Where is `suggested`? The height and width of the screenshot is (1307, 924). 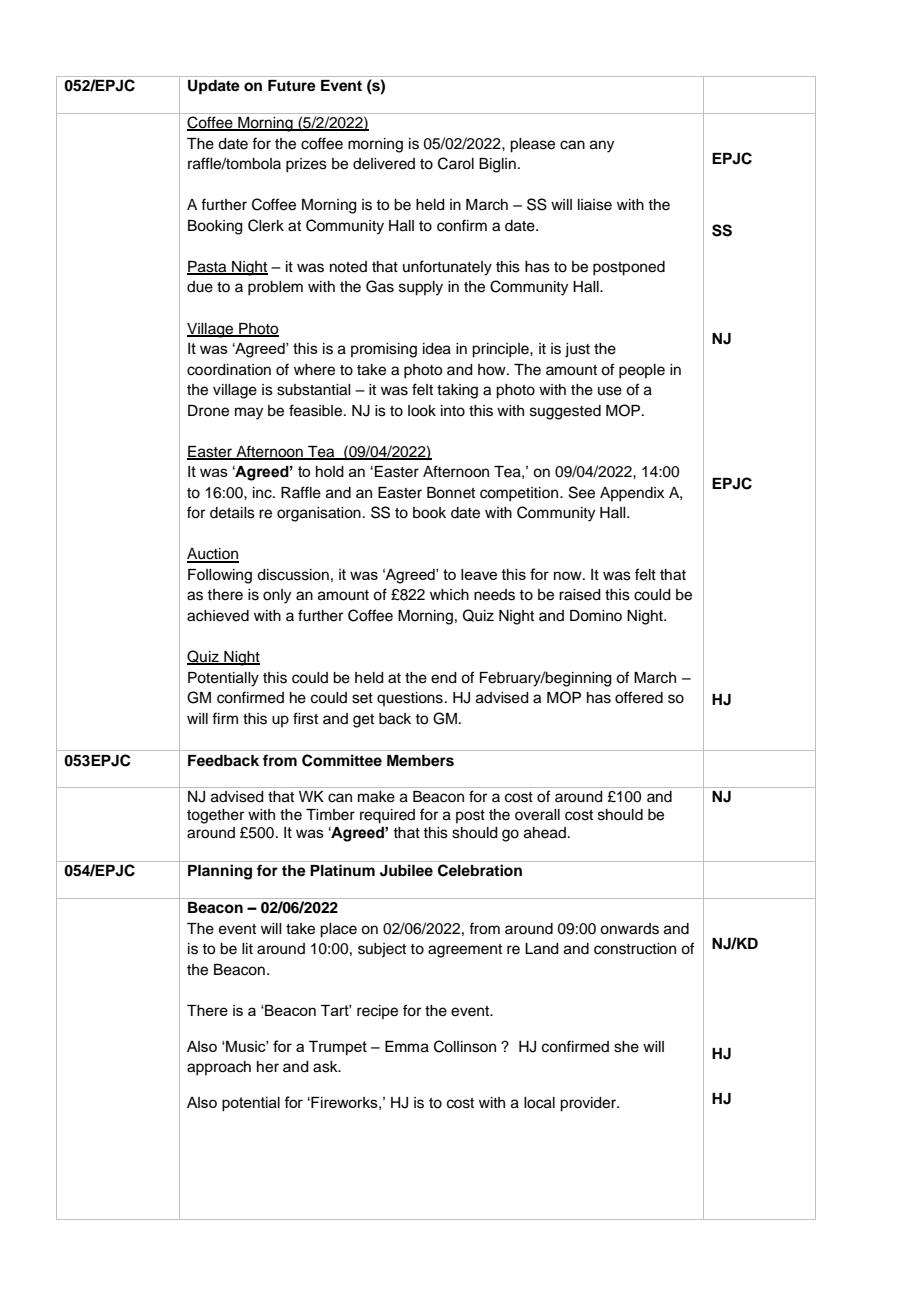
suggested is located at coordinates (565, 412).
